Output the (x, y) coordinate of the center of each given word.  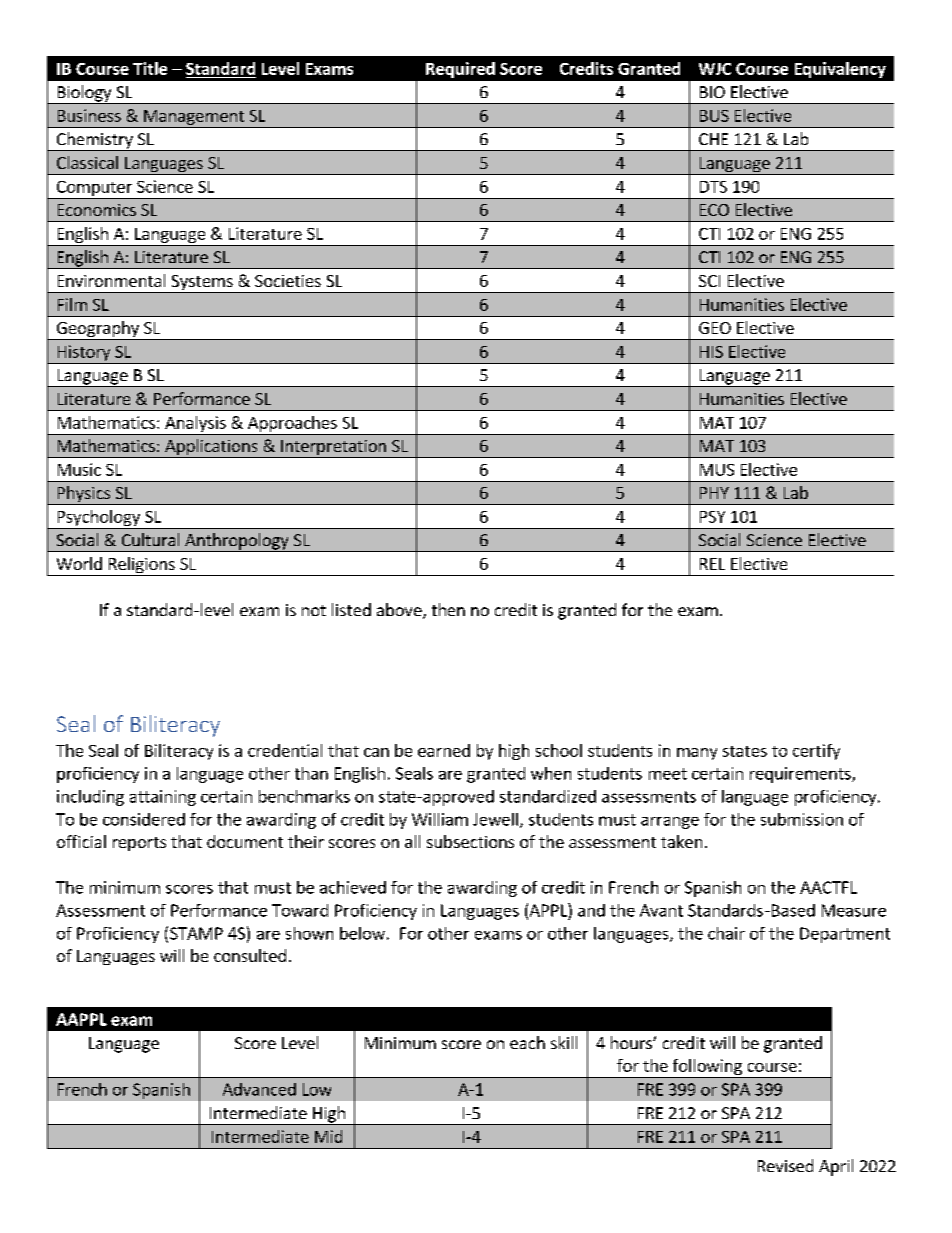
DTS (713, 187)
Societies (288, 281)
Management (194, 119)
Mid (328, 1136)
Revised (785, 1165)
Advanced (259, 1089)
